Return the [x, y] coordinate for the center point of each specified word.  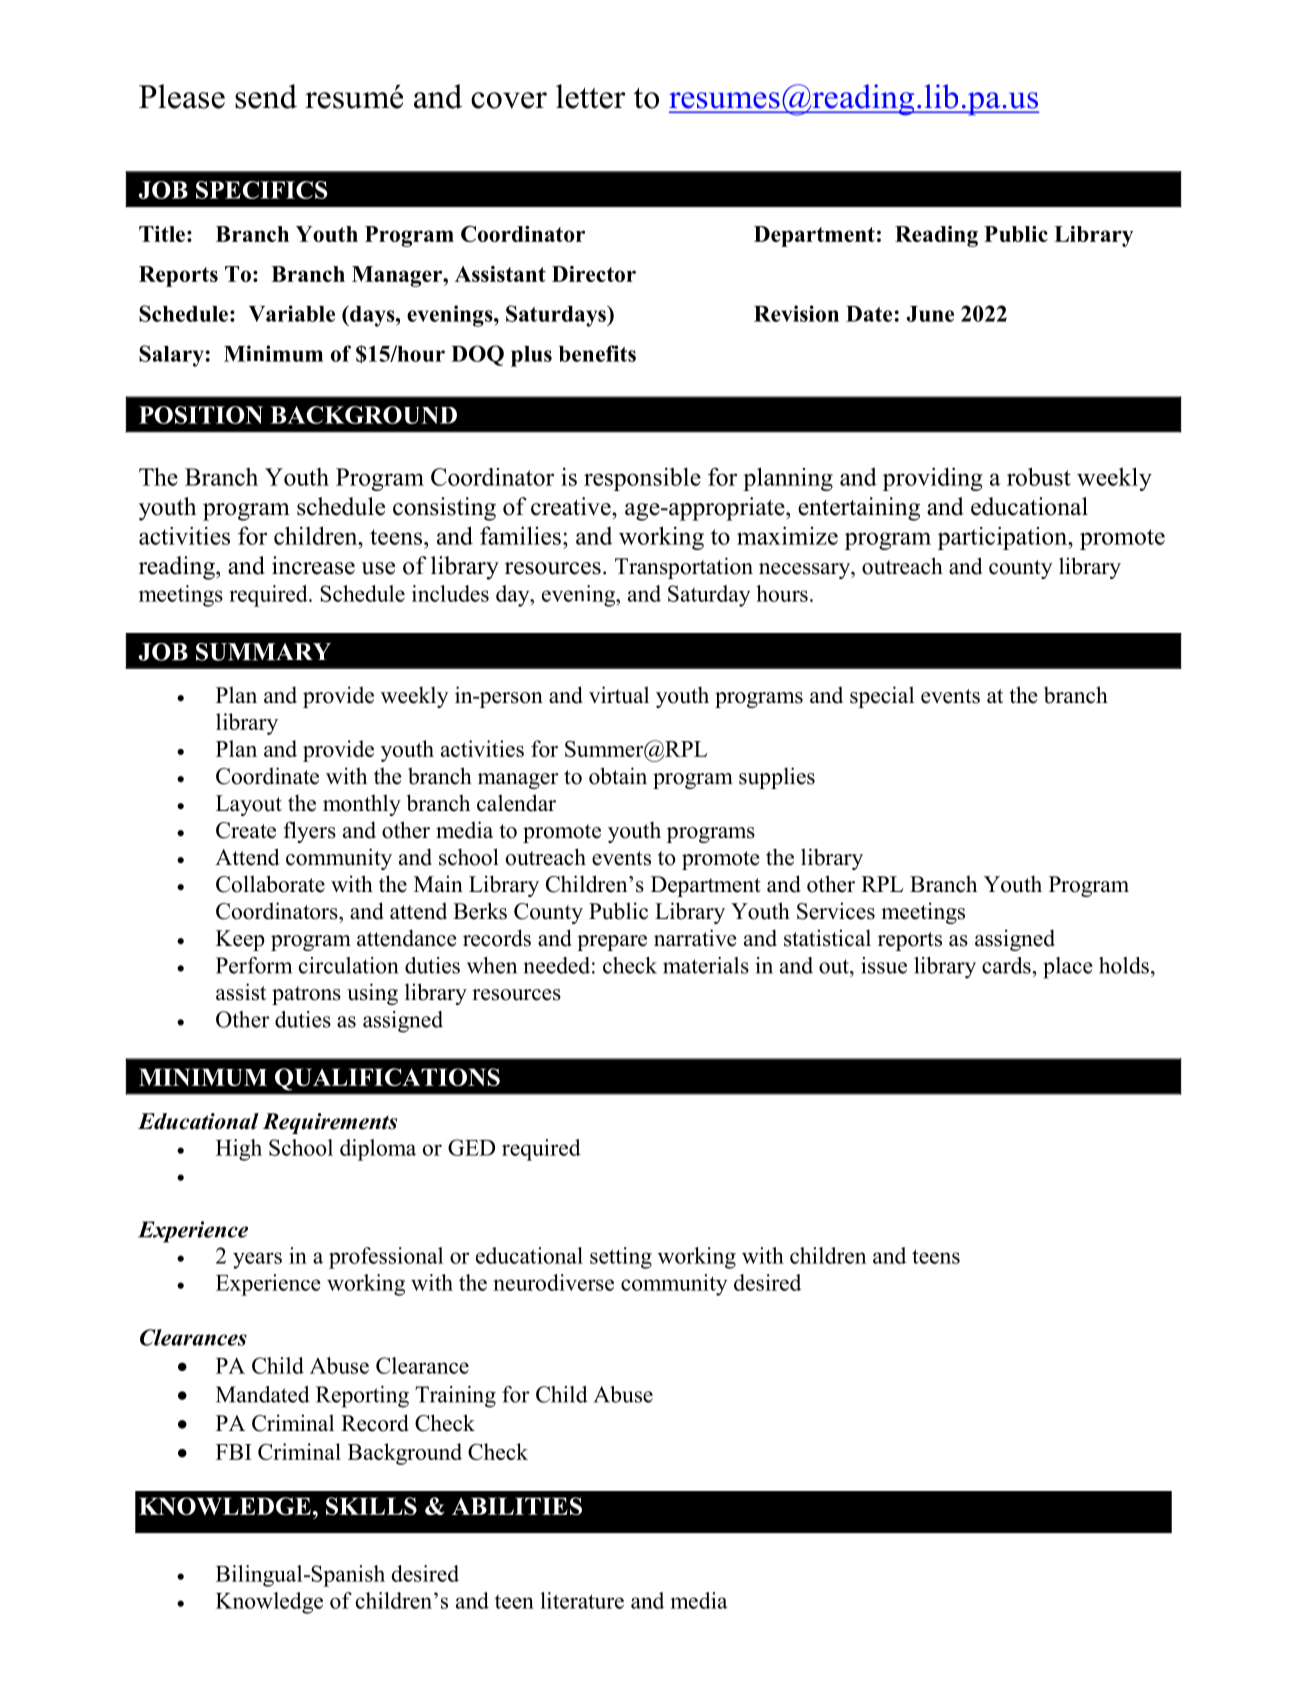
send [266, 96]
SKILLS [371, 1506]
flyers [310, 832]
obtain [618, 776]
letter [591, 96]
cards [1006, 965]
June [930, 314]
